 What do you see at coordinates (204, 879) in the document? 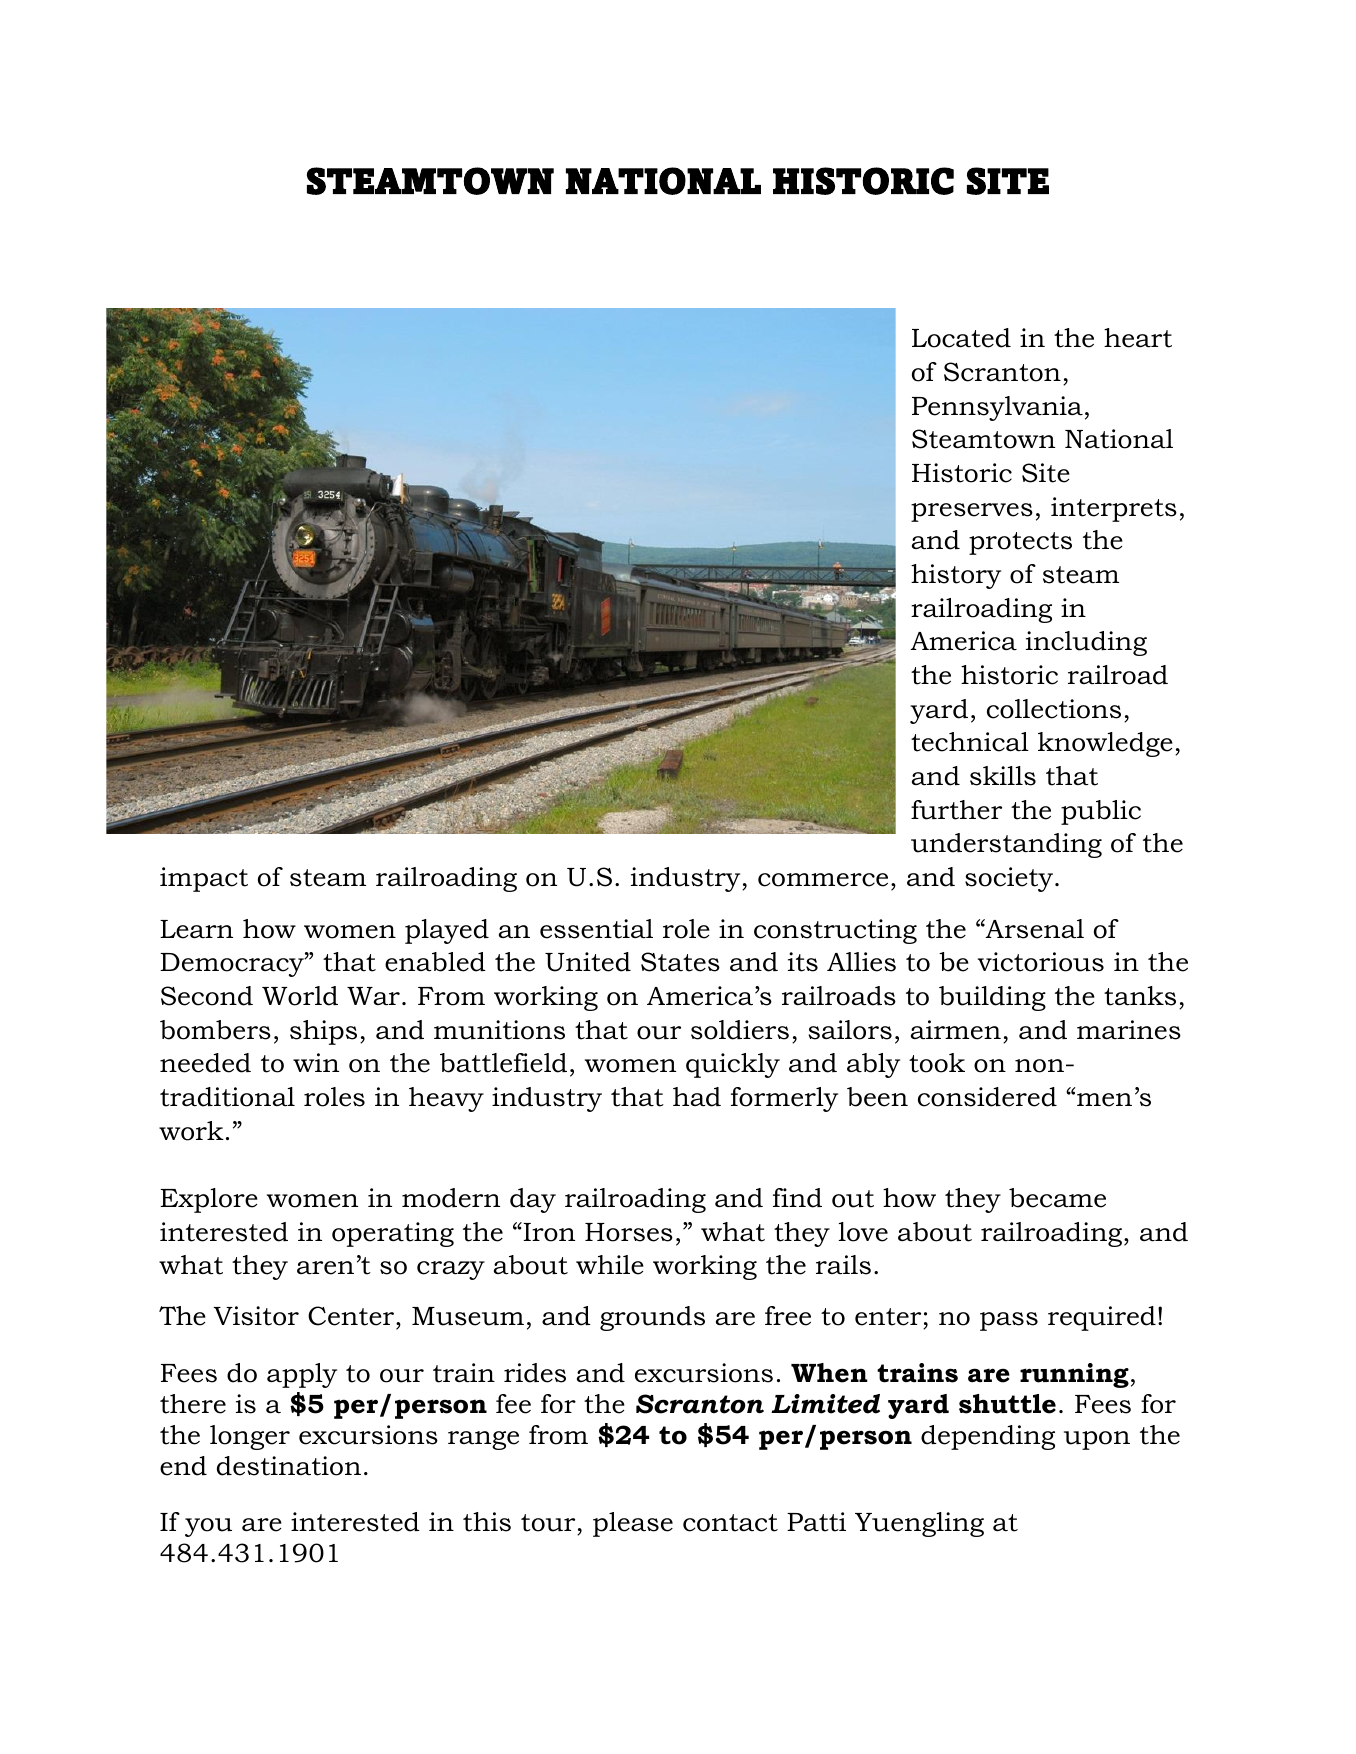
I see `impact` at bounding box center [204, 879].
